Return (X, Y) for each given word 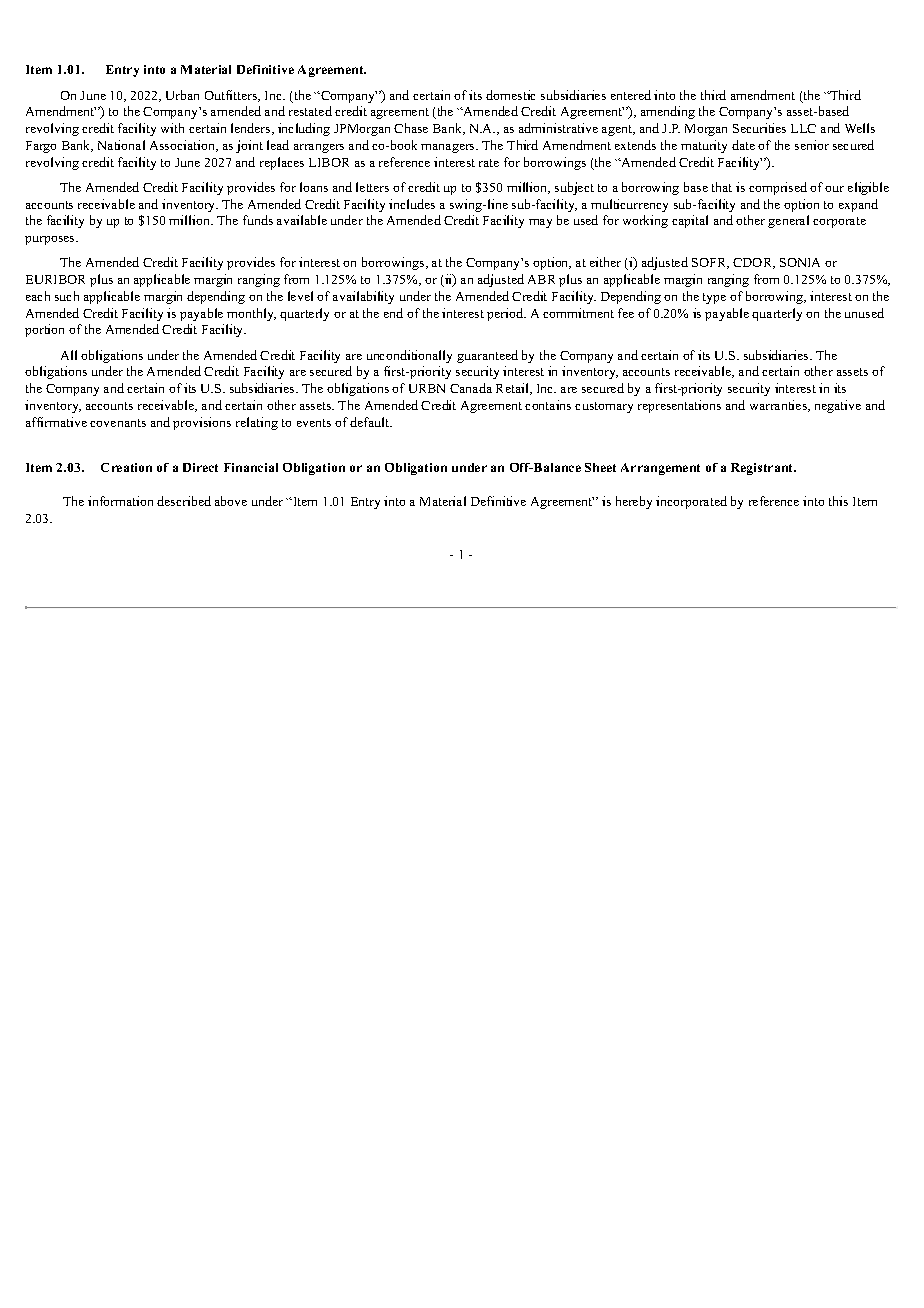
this (838, 501)
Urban (182, 95)
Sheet (600, 467)
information (120, 501)
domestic (510, 95)
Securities (759, 128)
